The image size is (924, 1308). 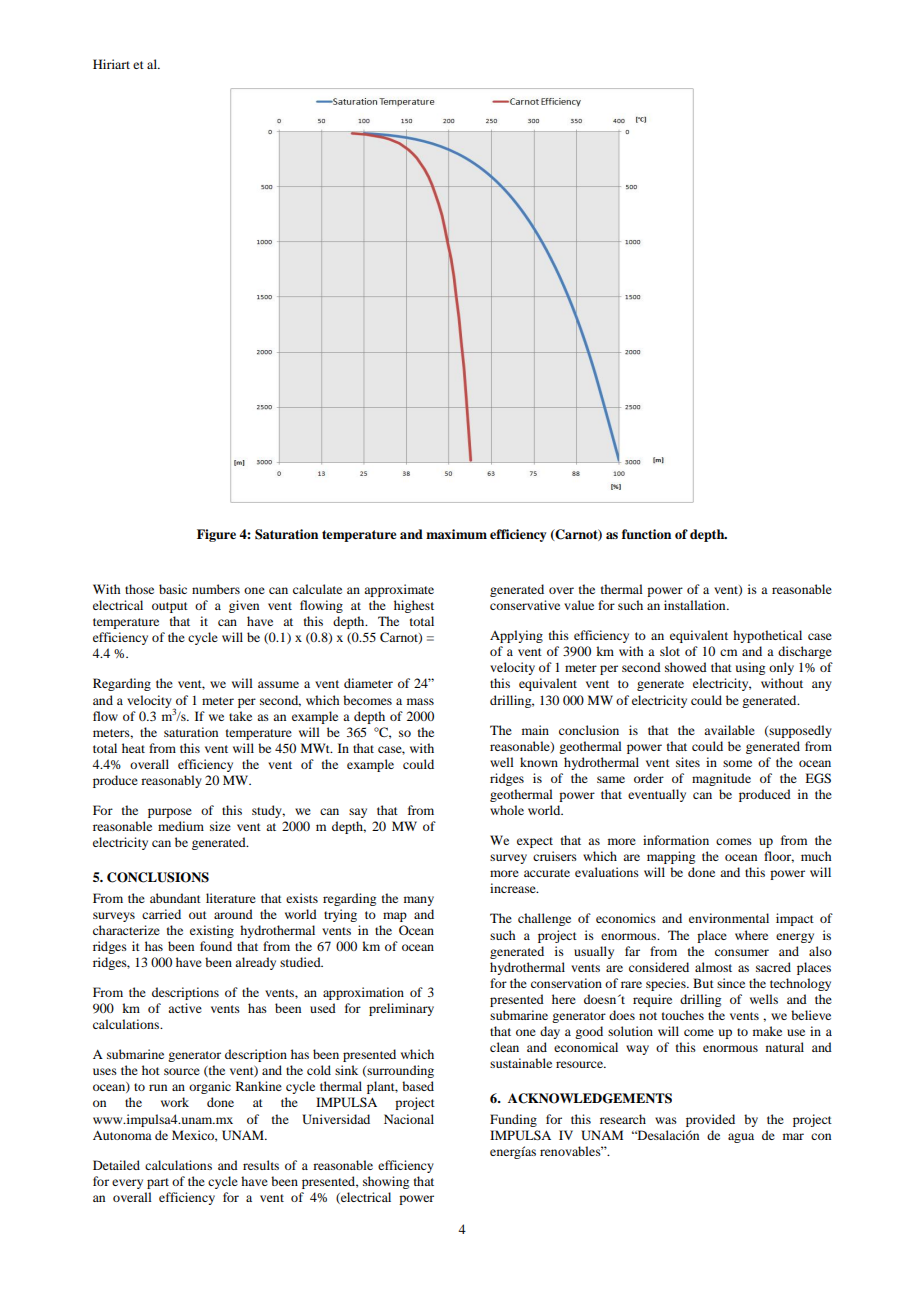 What do you see at coordinates (386, 1182) in the screenshot?
I see `showing` at bounding box center [386, 1182].
